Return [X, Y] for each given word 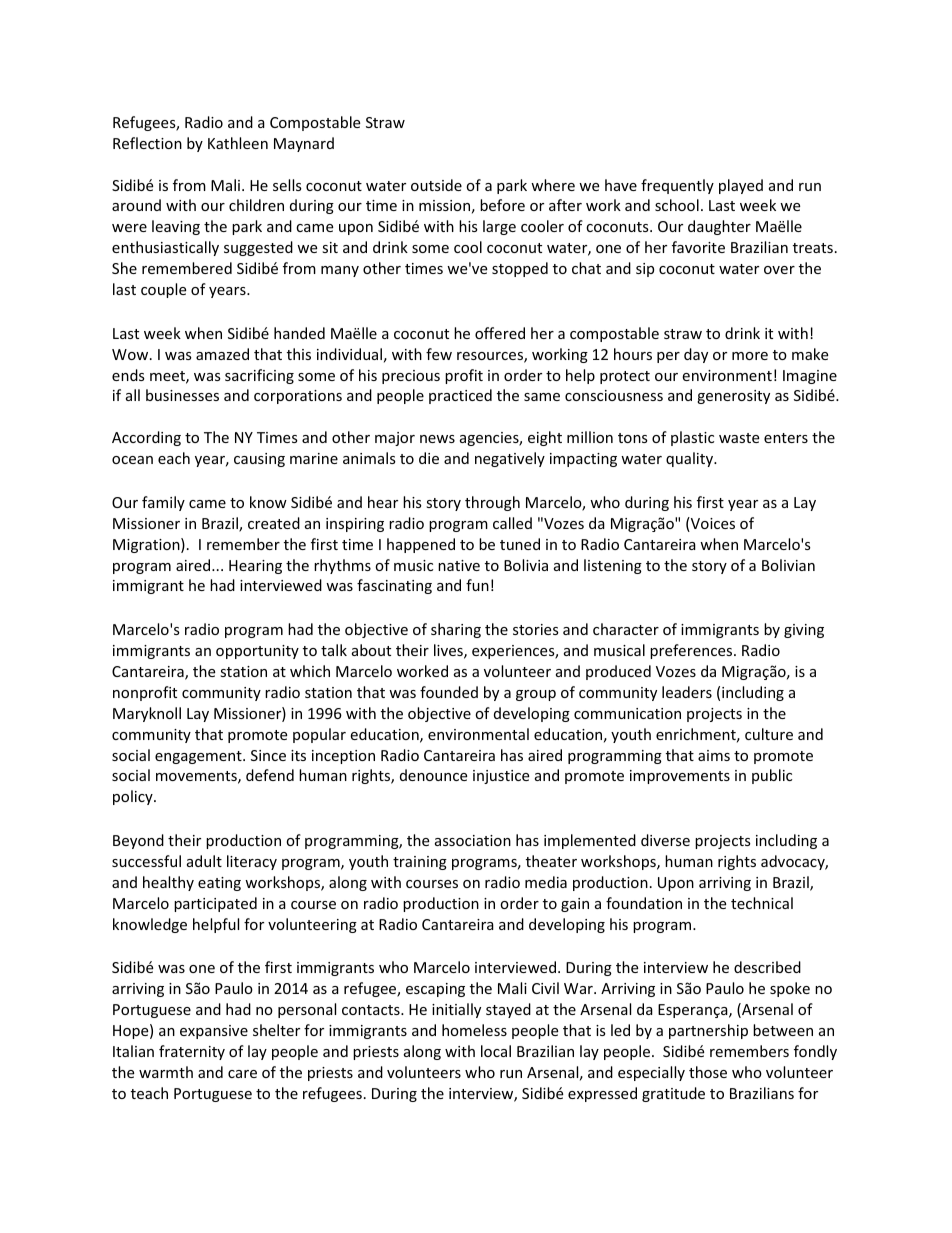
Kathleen [238, 143]
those [708, 1072]
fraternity [192, 1052]
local [496, 1051]
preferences [692, 651]
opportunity [257, 652]
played [741, 186]
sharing [456, 630]
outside [436, 185]
